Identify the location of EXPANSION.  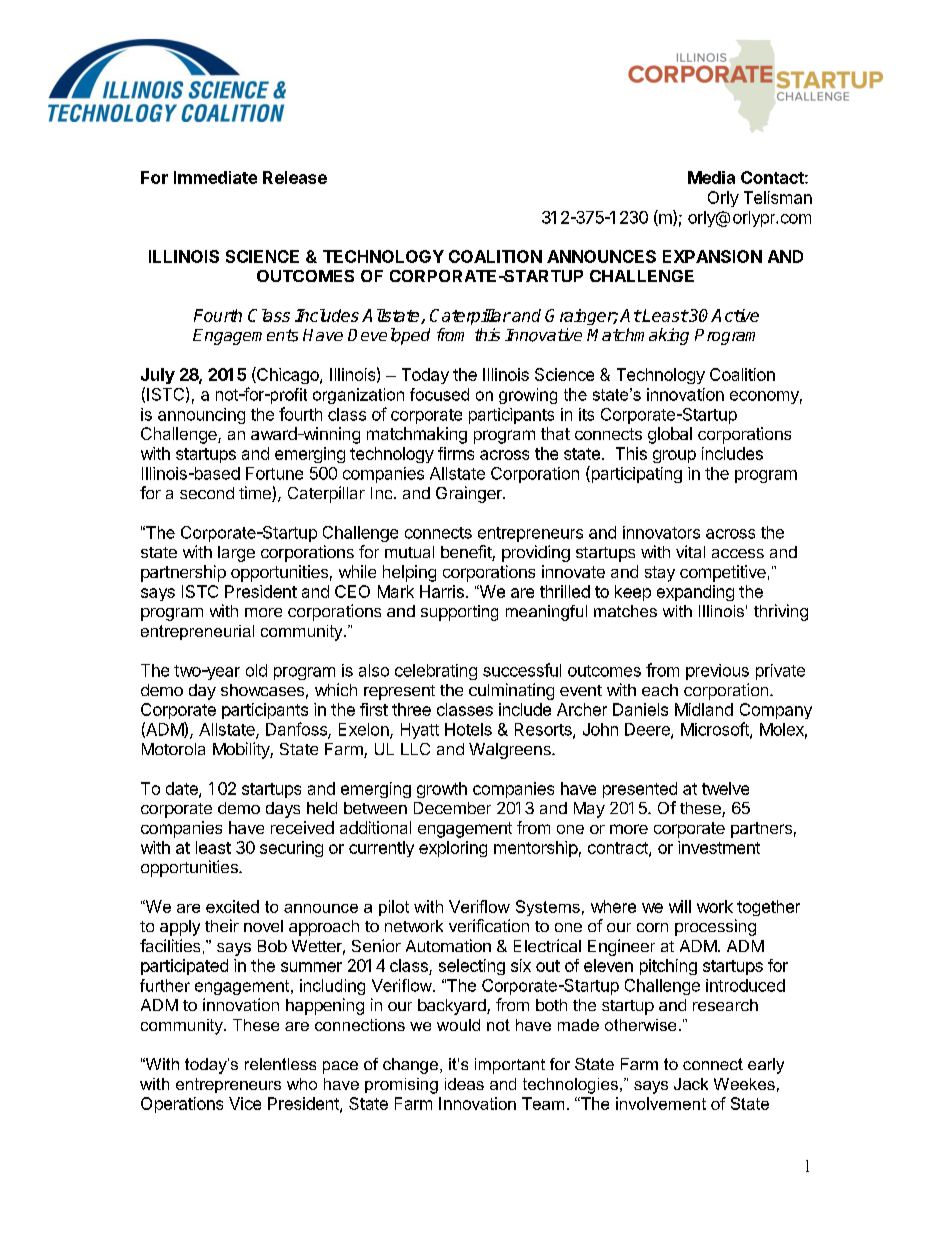
(712, 256).
